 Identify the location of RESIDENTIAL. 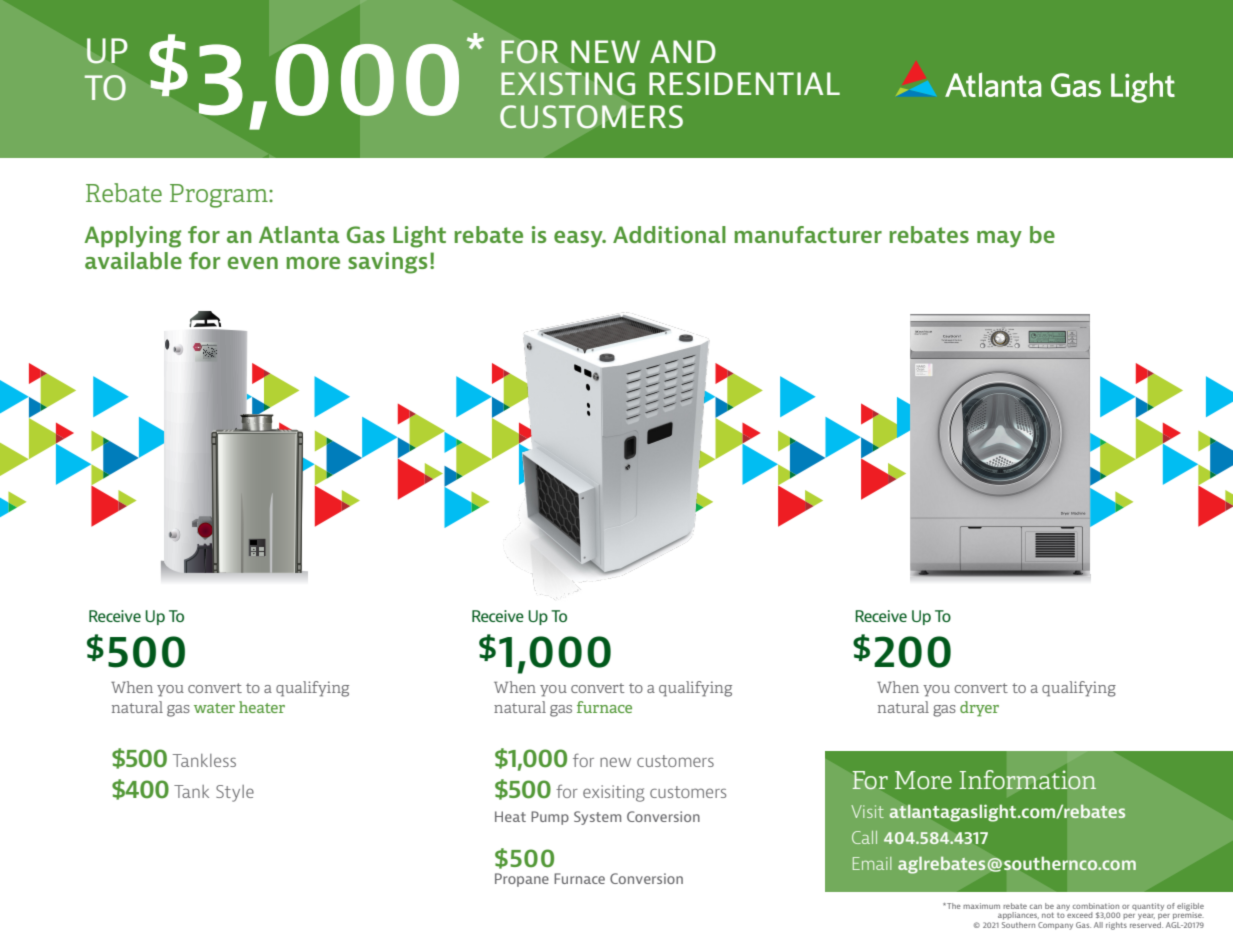
(744, 83).
